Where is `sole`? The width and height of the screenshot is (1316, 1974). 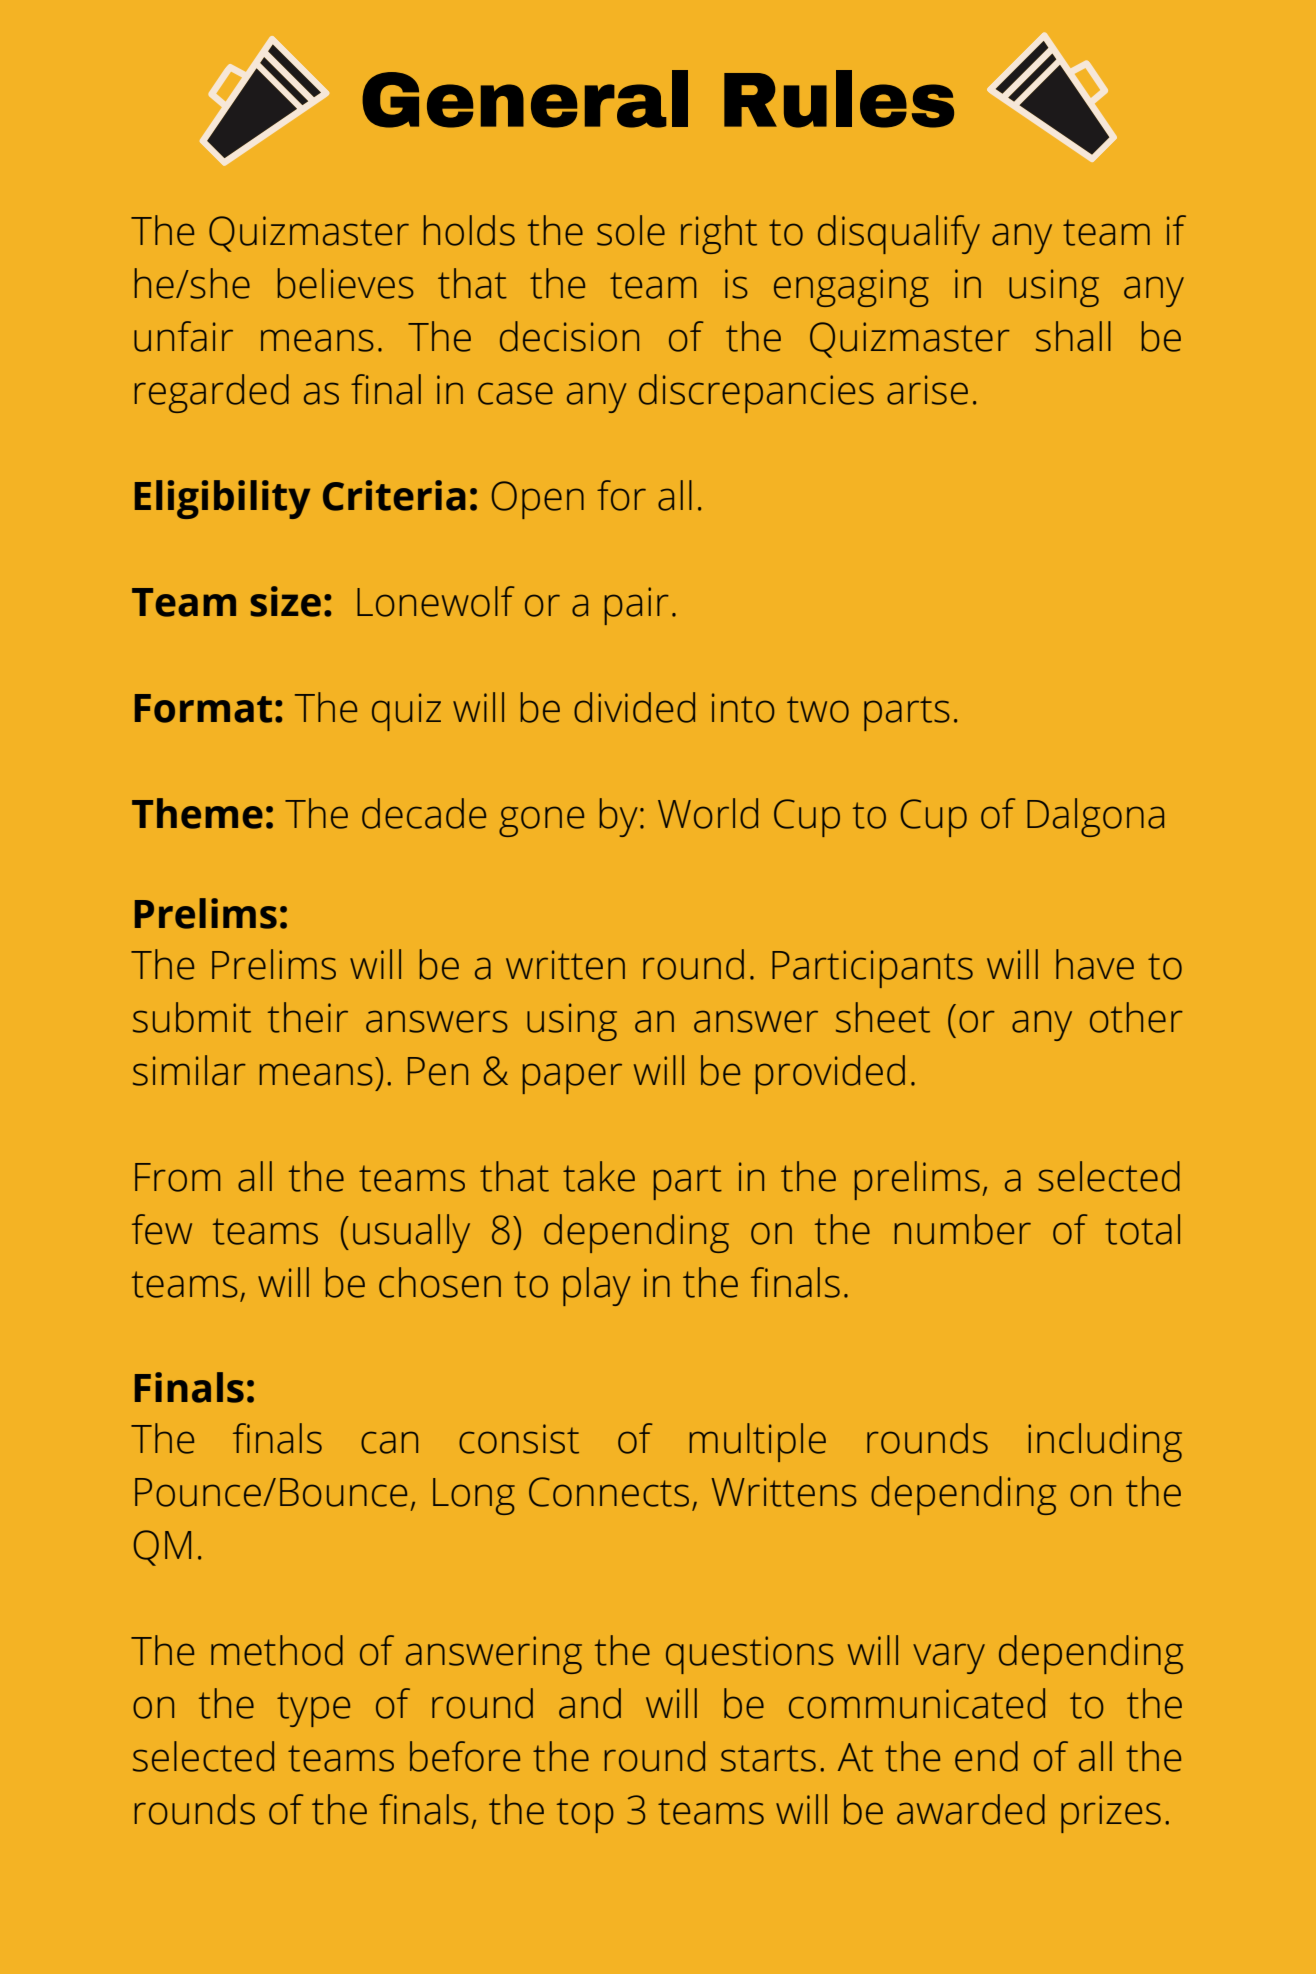
sole is located at coordinates (631, 230).
